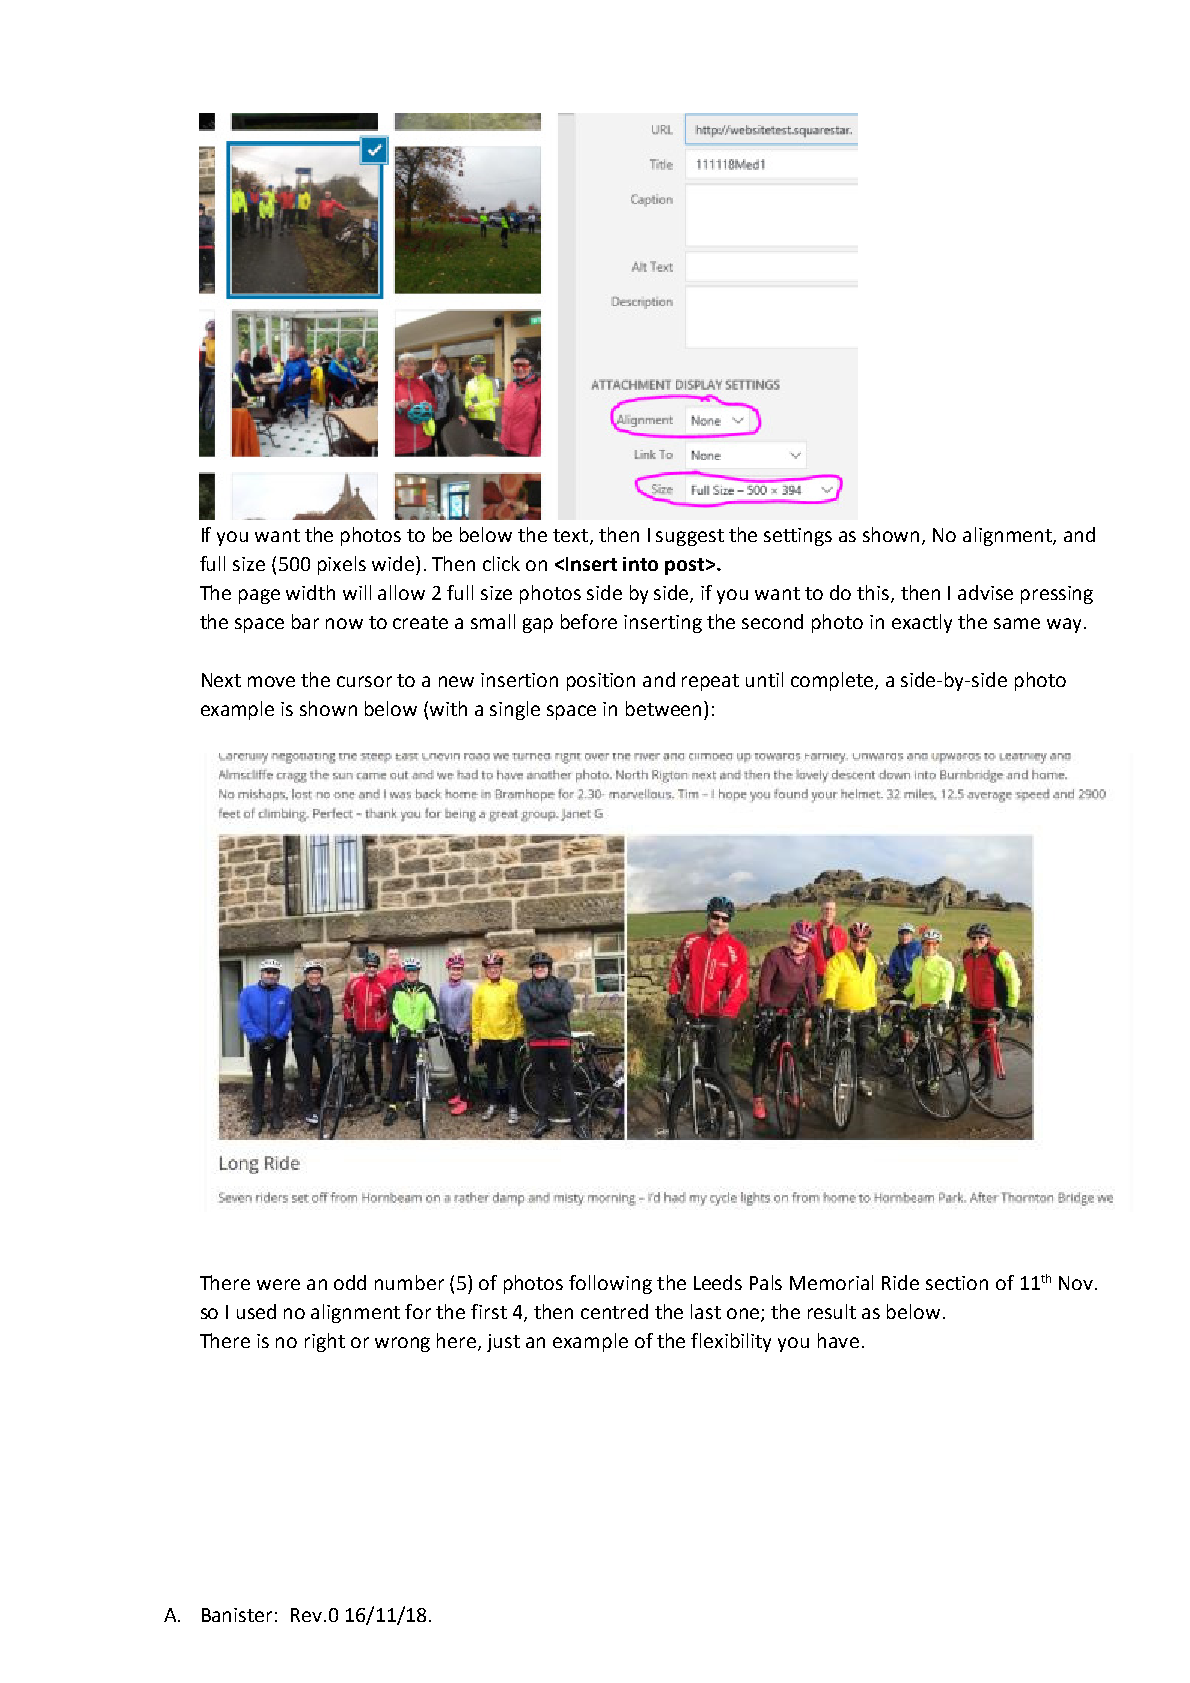  What do you see at coordinates (900, 1282) in the page?
I see `Ride` at bounding box center [900, 1282].
